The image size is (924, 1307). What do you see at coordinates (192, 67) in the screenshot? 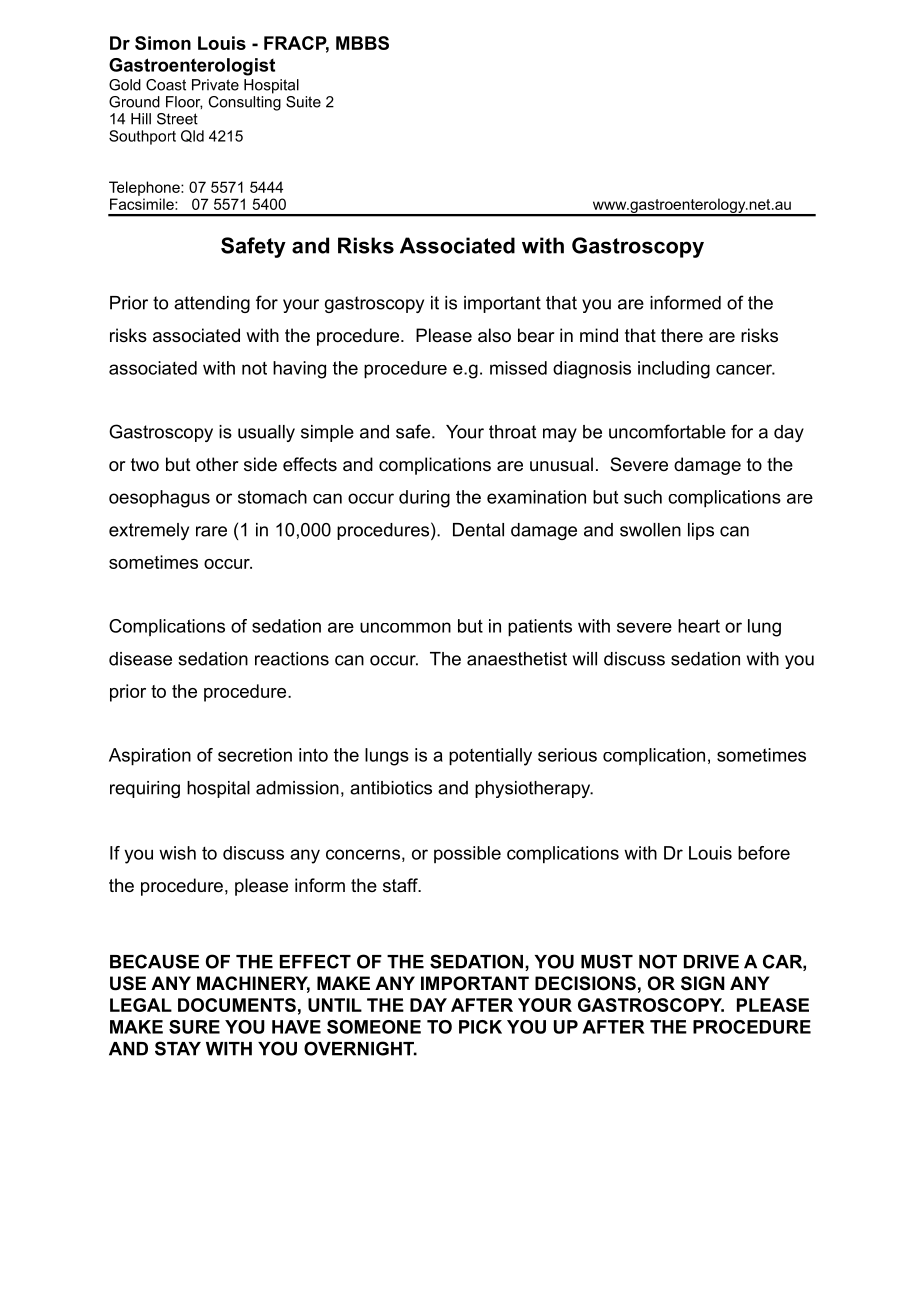
I see `Gastroenterologist` at bounding box center [192, 67].
